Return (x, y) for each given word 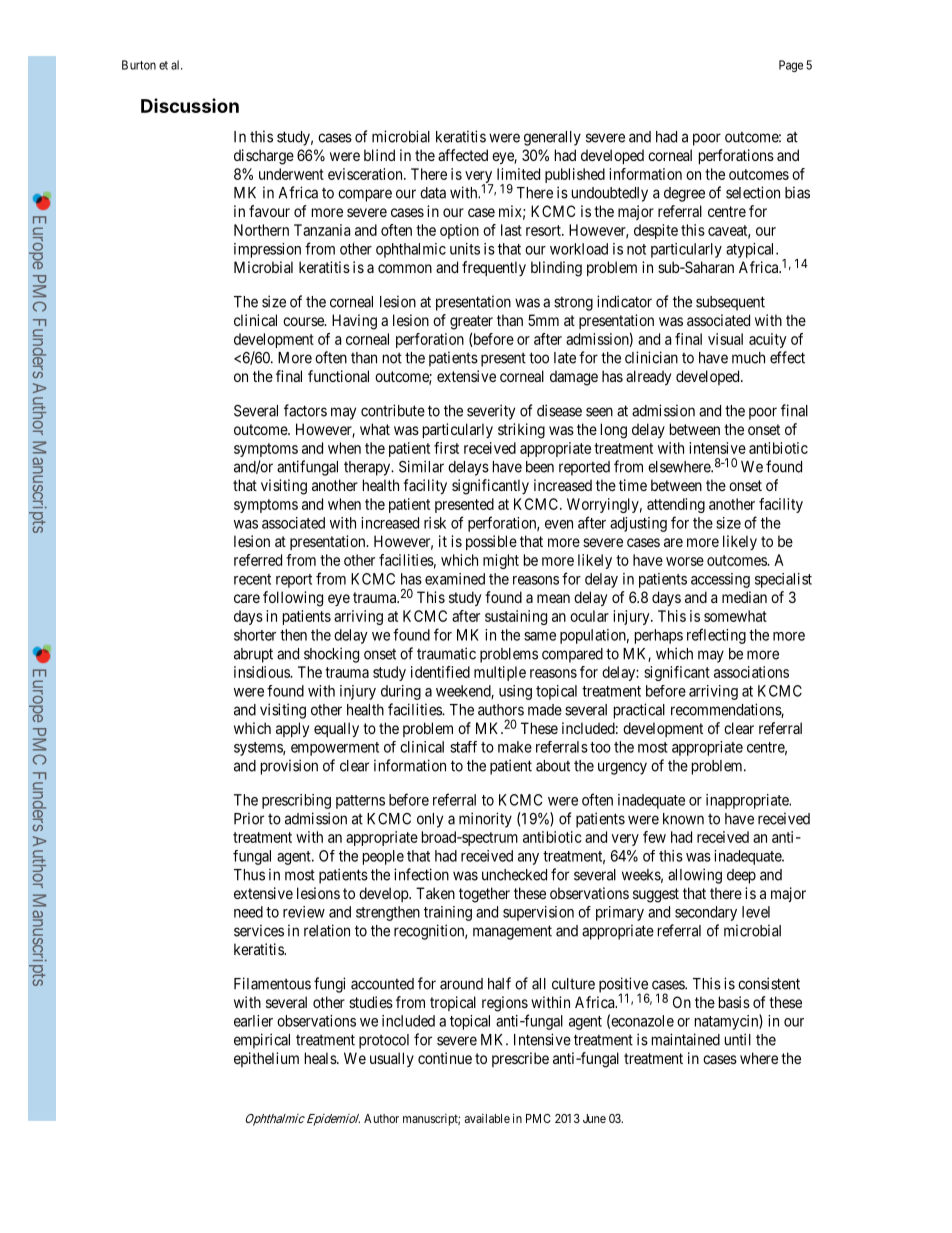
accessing (720, 580)
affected (463, 155)
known (683, 819)
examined (455, 579)
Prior (249, 818)
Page (791, 66)
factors (305, 410)
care (247, 598)
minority (485, 820)
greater (471, 322)
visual (725, 339)
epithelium (266, 1059)
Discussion (190, 105)
